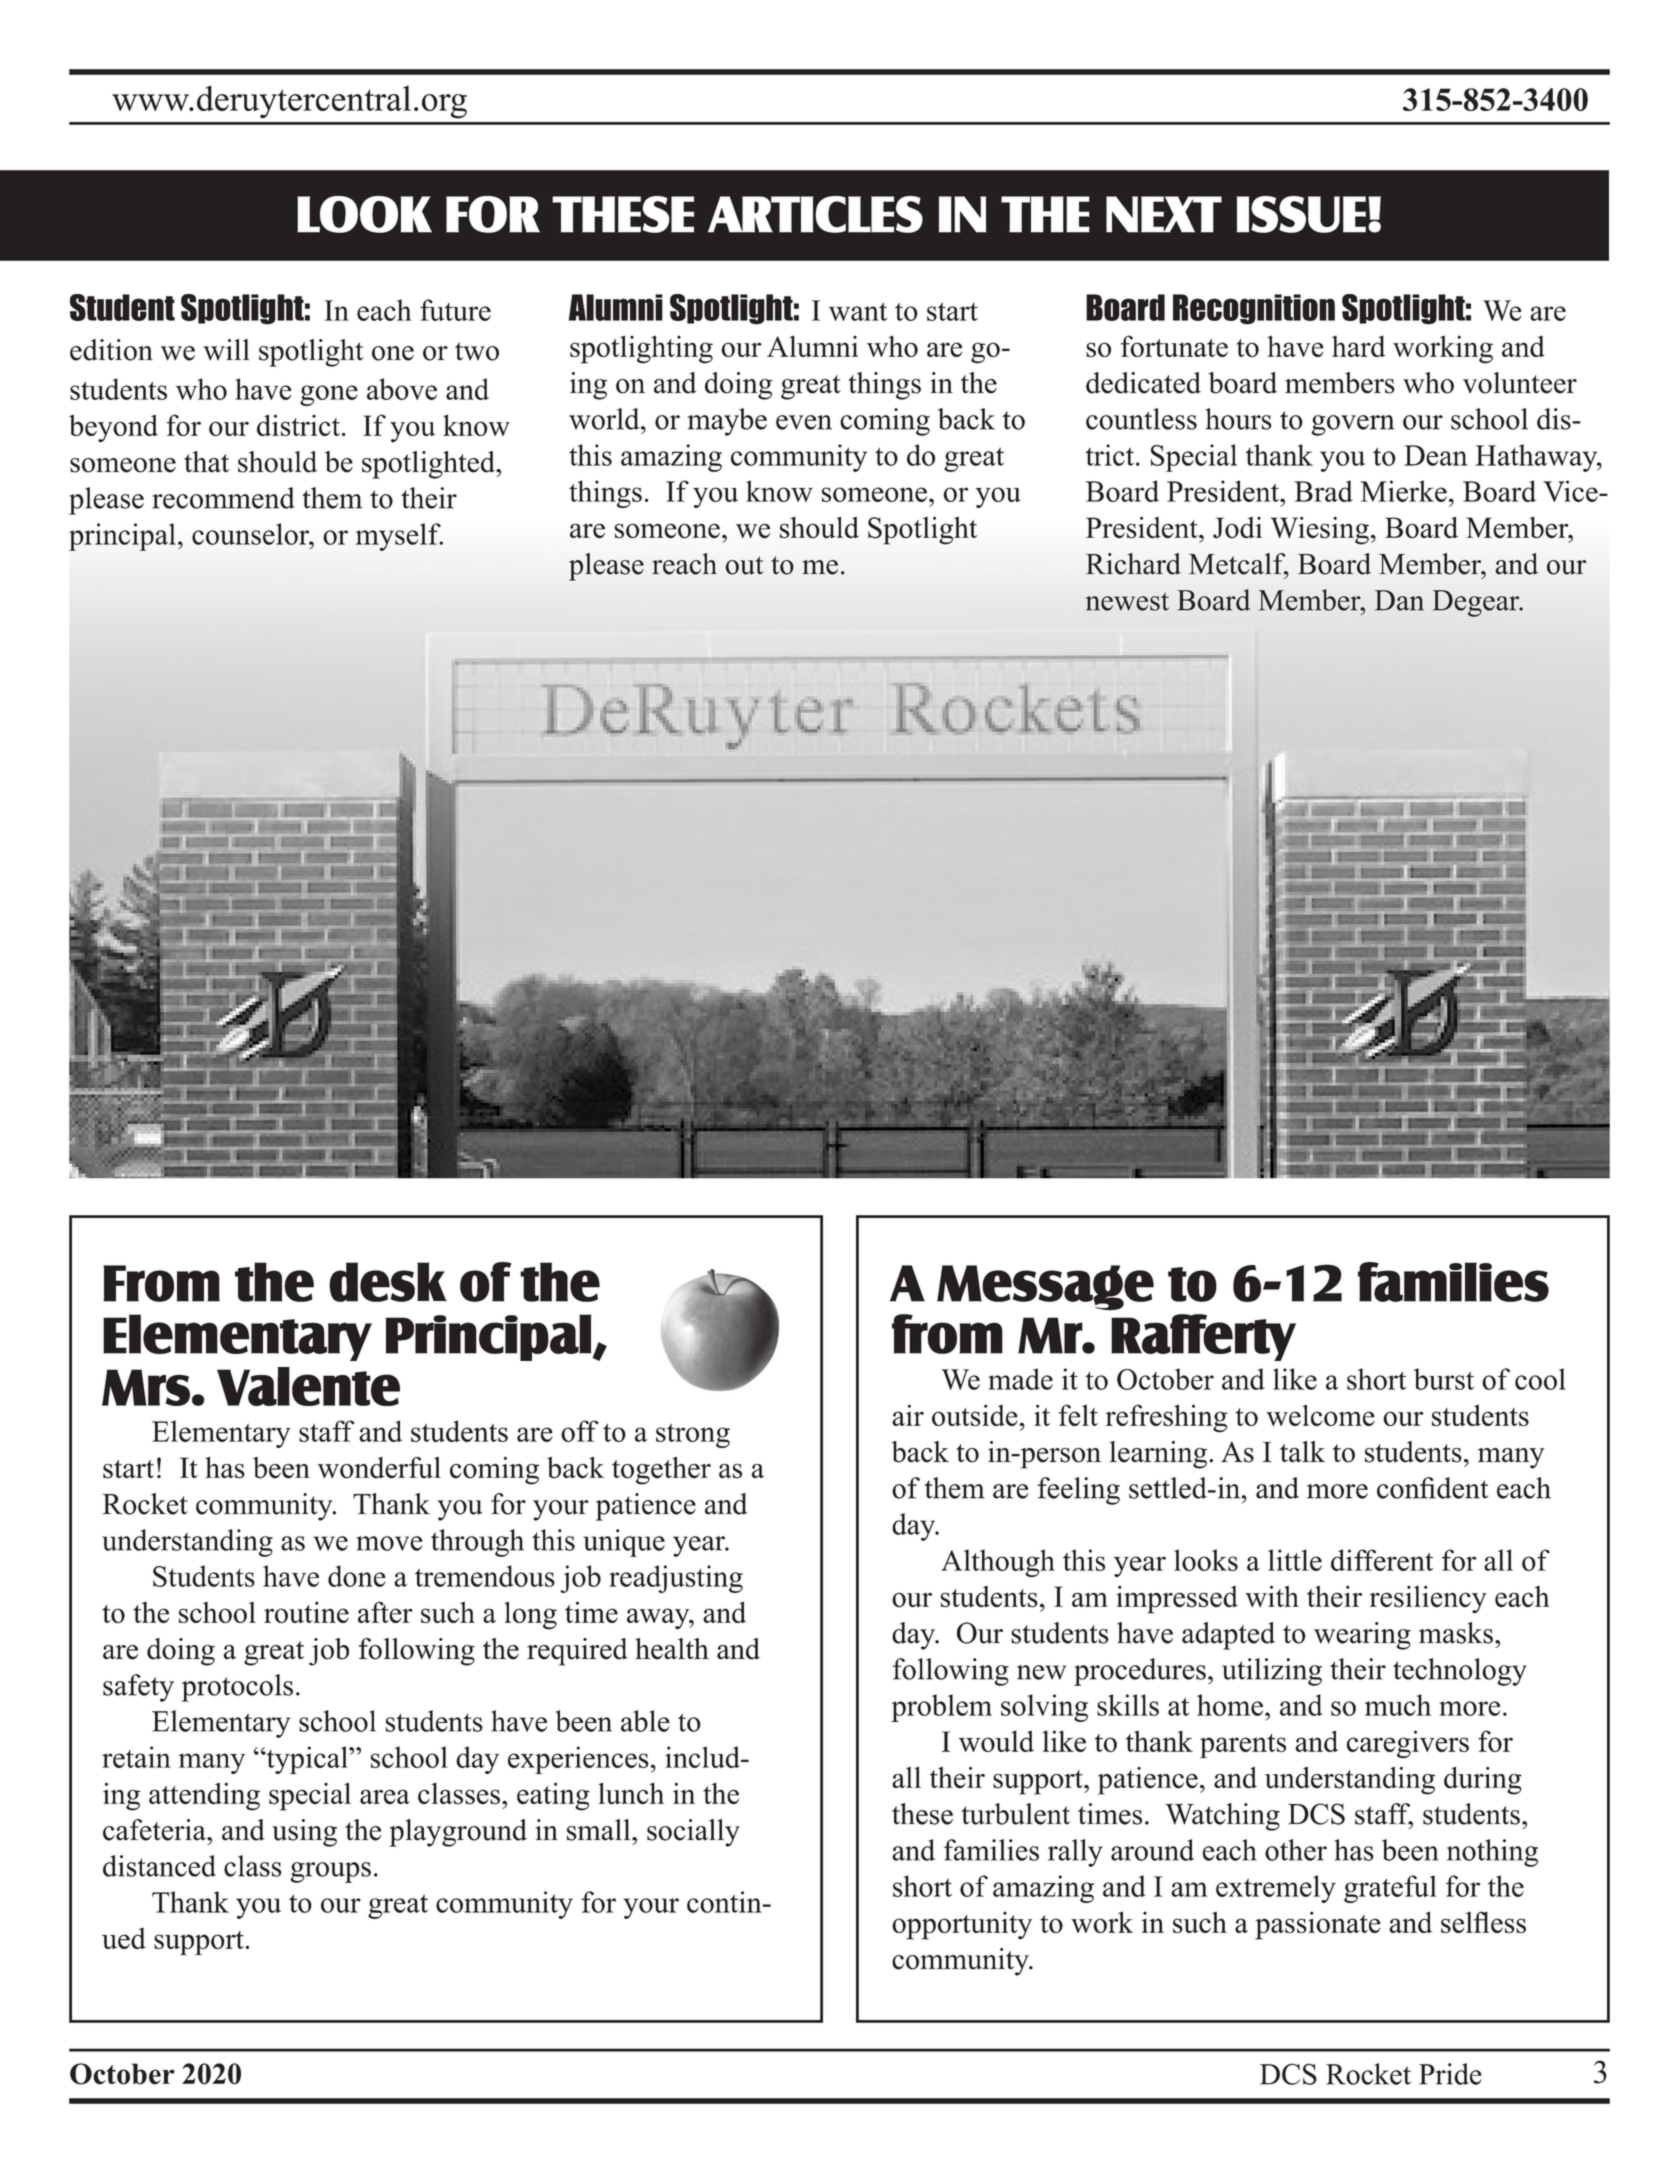  What do you see at coordinates (1045, 1288) in the screenshot?
I see `Message` at bounding box center [1045, 1288].
